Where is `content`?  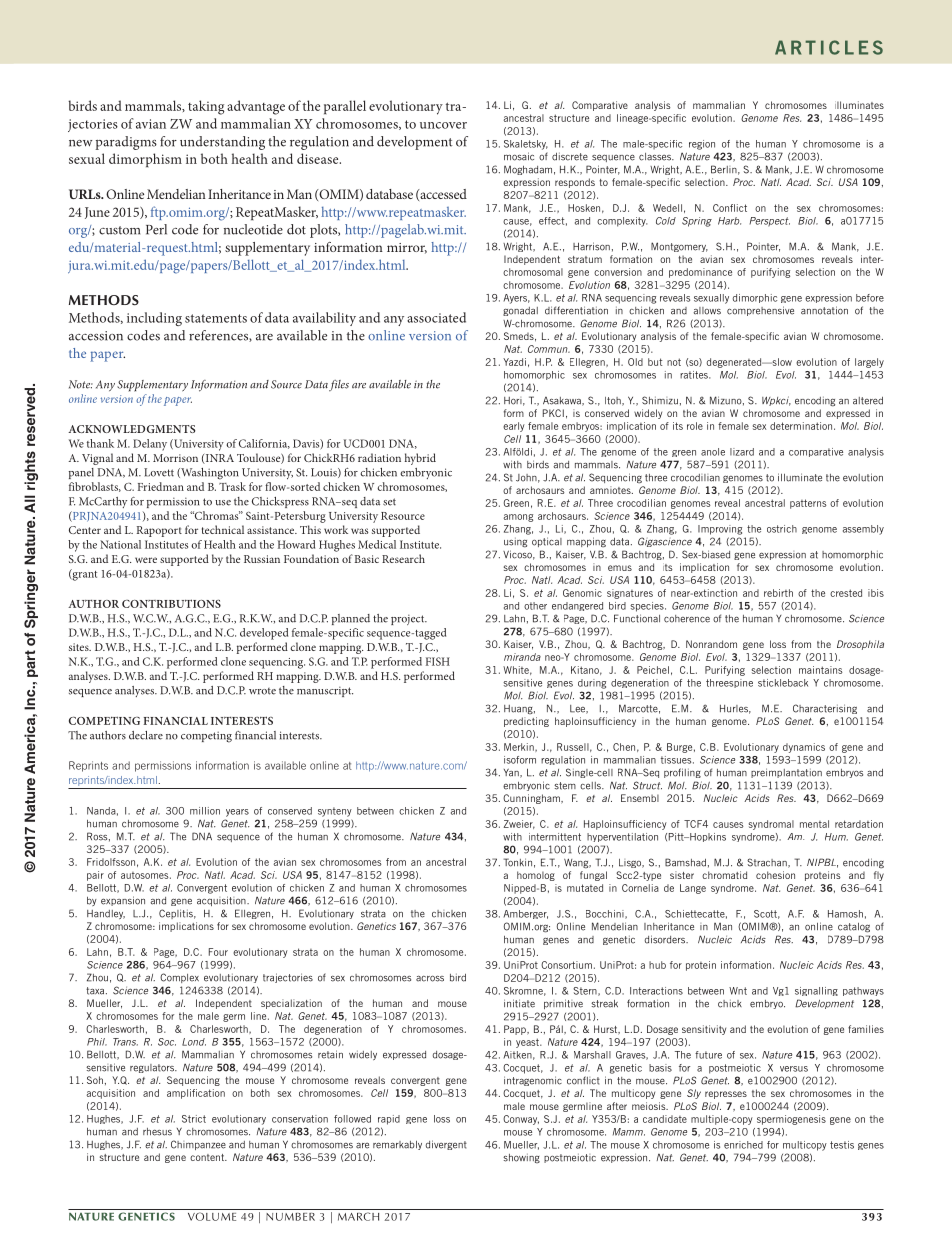 content is located at coordinates (208, 1157).
